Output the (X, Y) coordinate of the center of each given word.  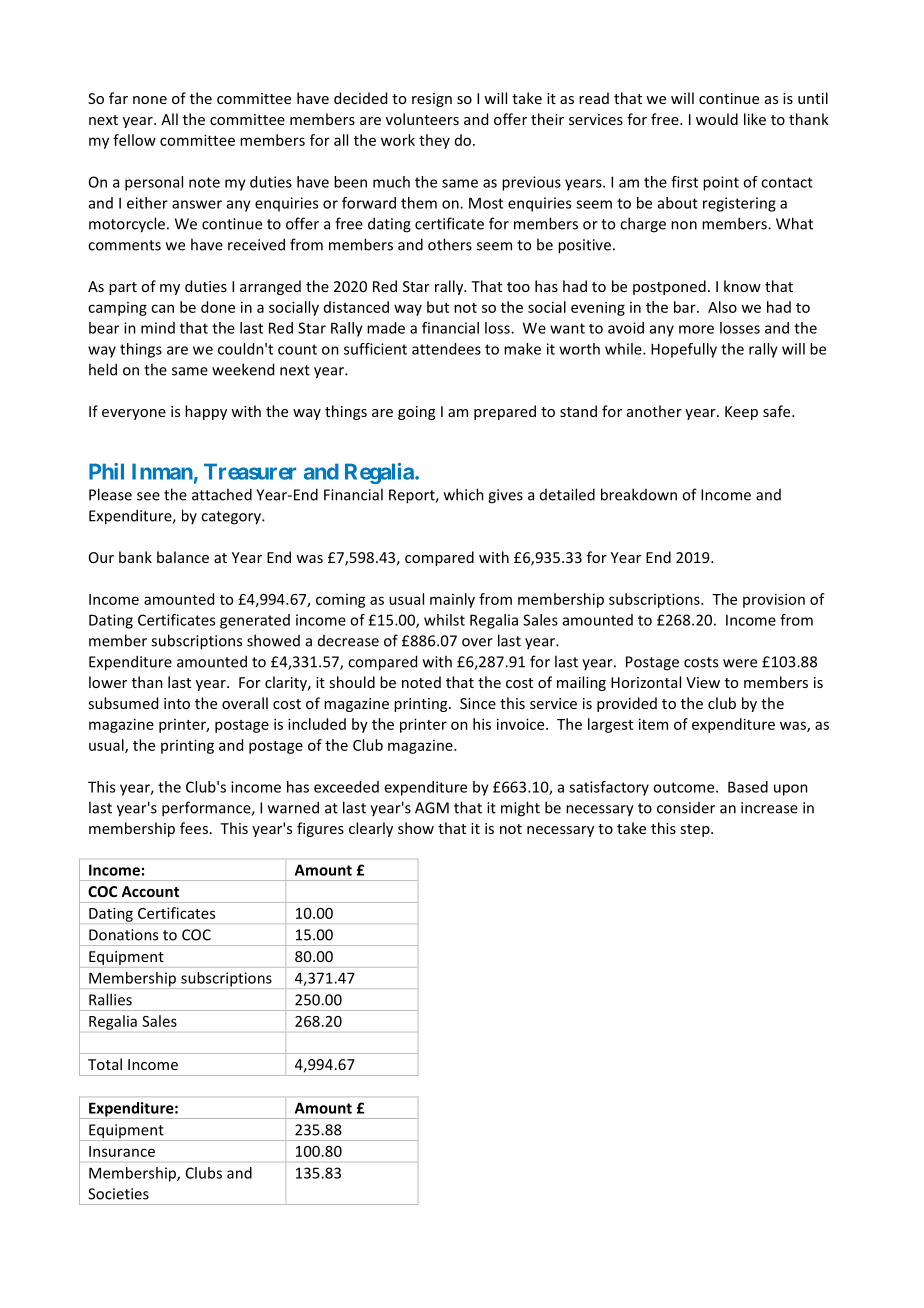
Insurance (122, 1151)
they (434, 141)
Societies (118, 1194)
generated (255, 621)
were (740, 663)
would (717, 119)
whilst (444, 620)
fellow (134, 140)
